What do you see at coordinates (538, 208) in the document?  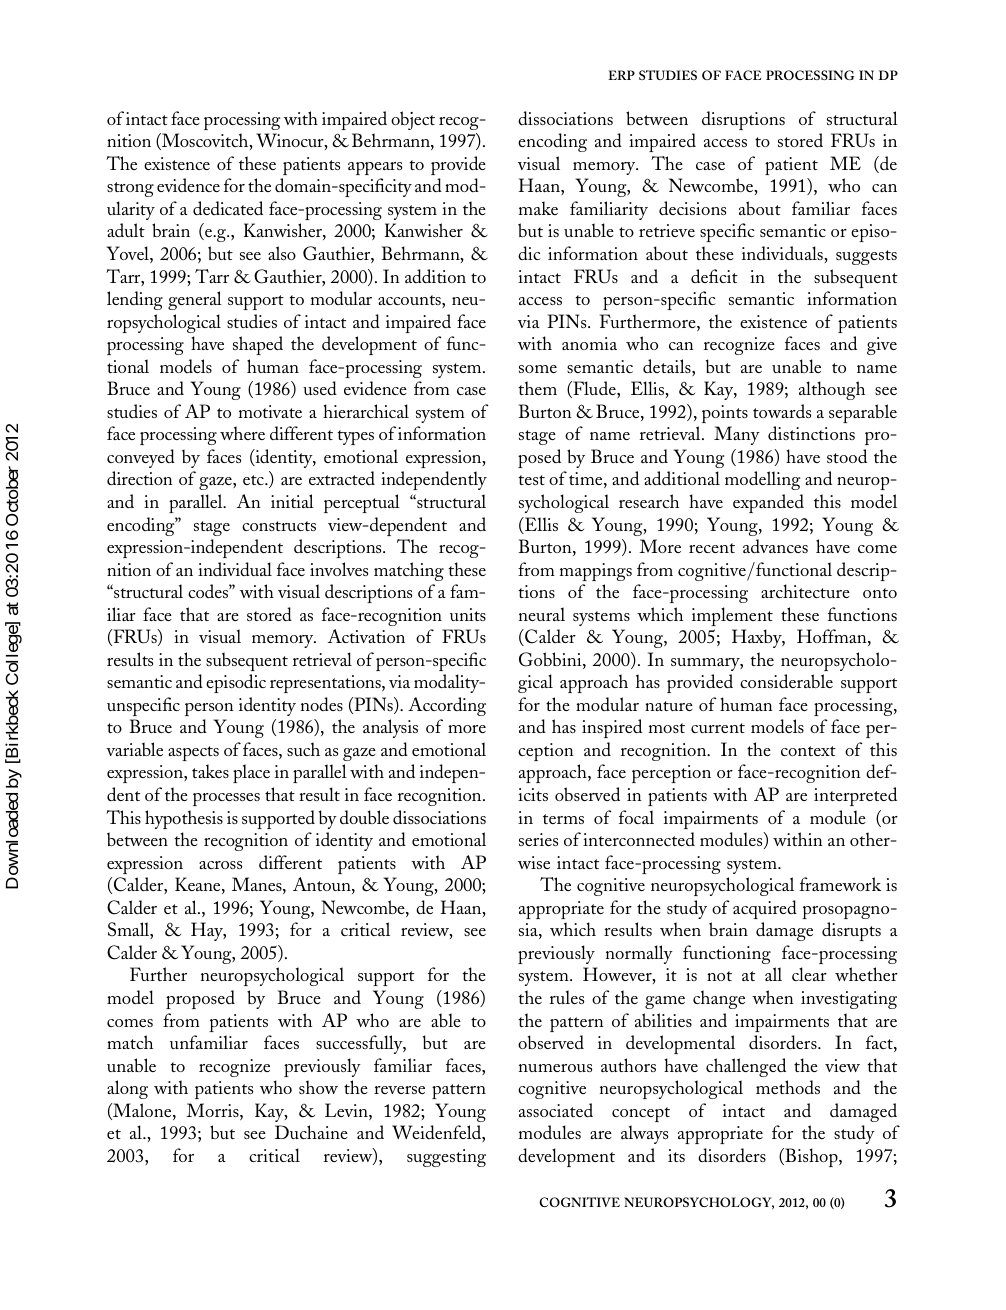 I see `make` at bounding box center [538, 208].
